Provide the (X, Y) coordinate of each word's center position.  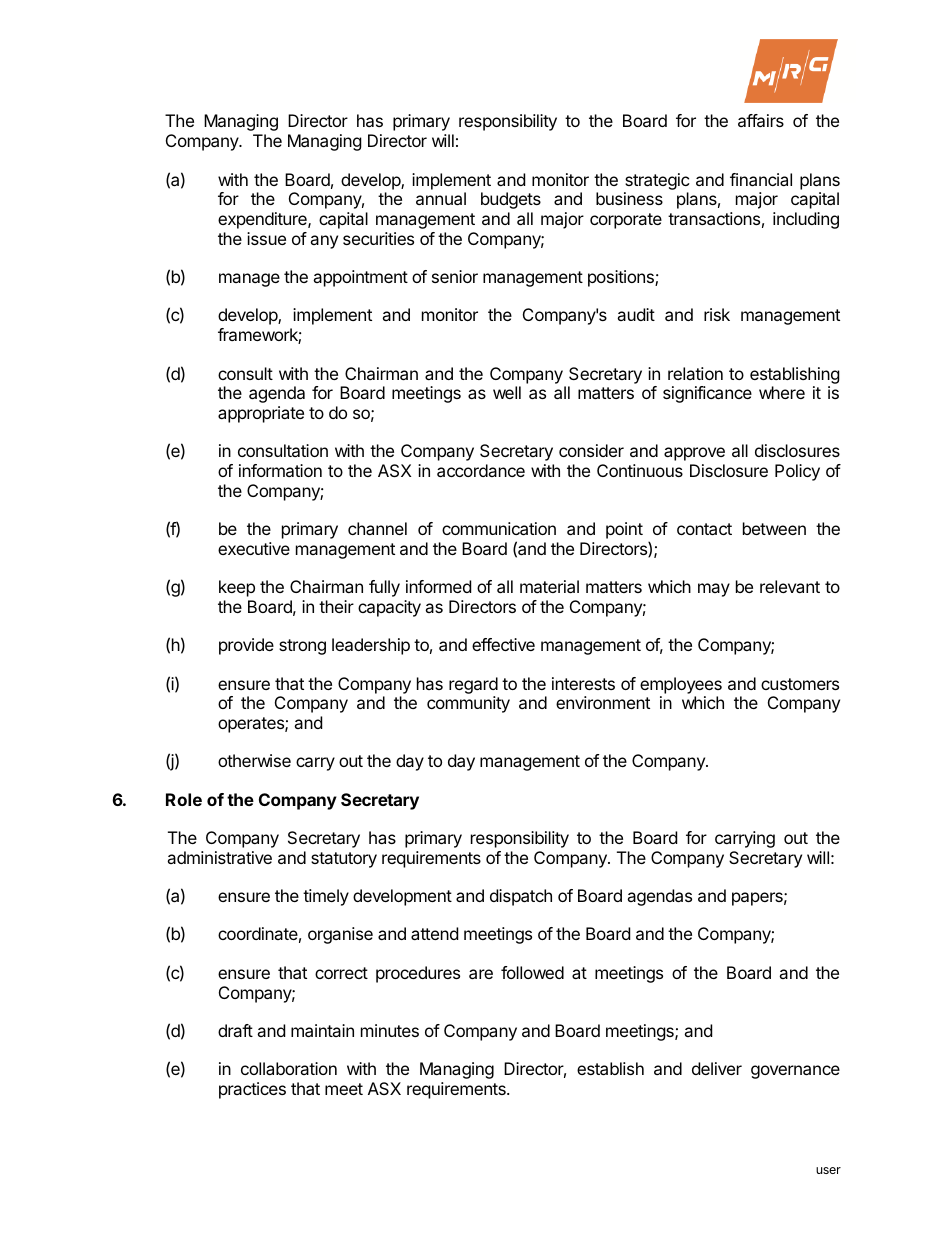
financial (761, 179)
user (828, 1170)
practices (252, 1090)
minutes (390, 1030)
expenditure (263, 220)
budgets (511, 200)
